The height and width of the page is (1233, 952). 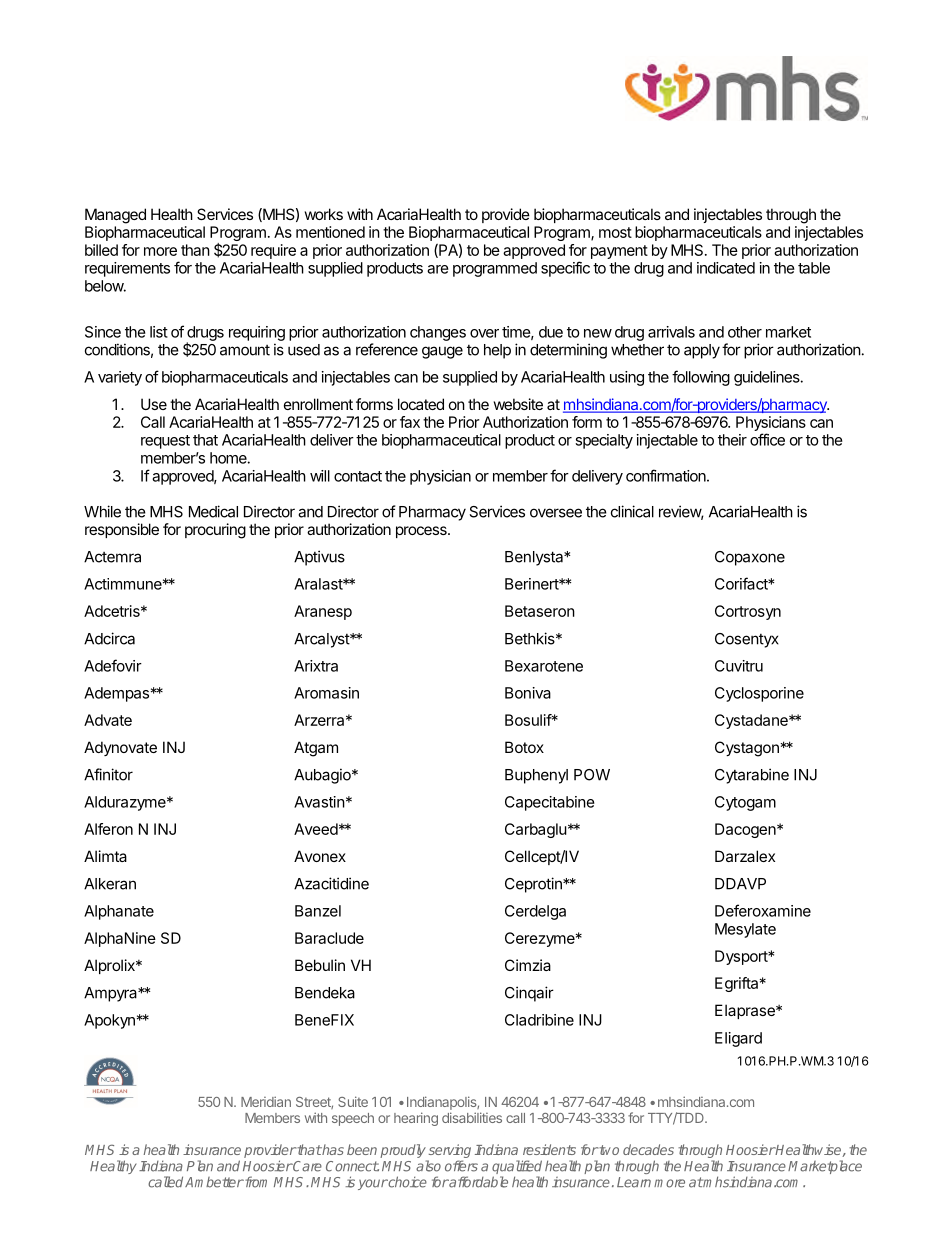 I want to click on Cystadane, so click(x=752, y=721).
